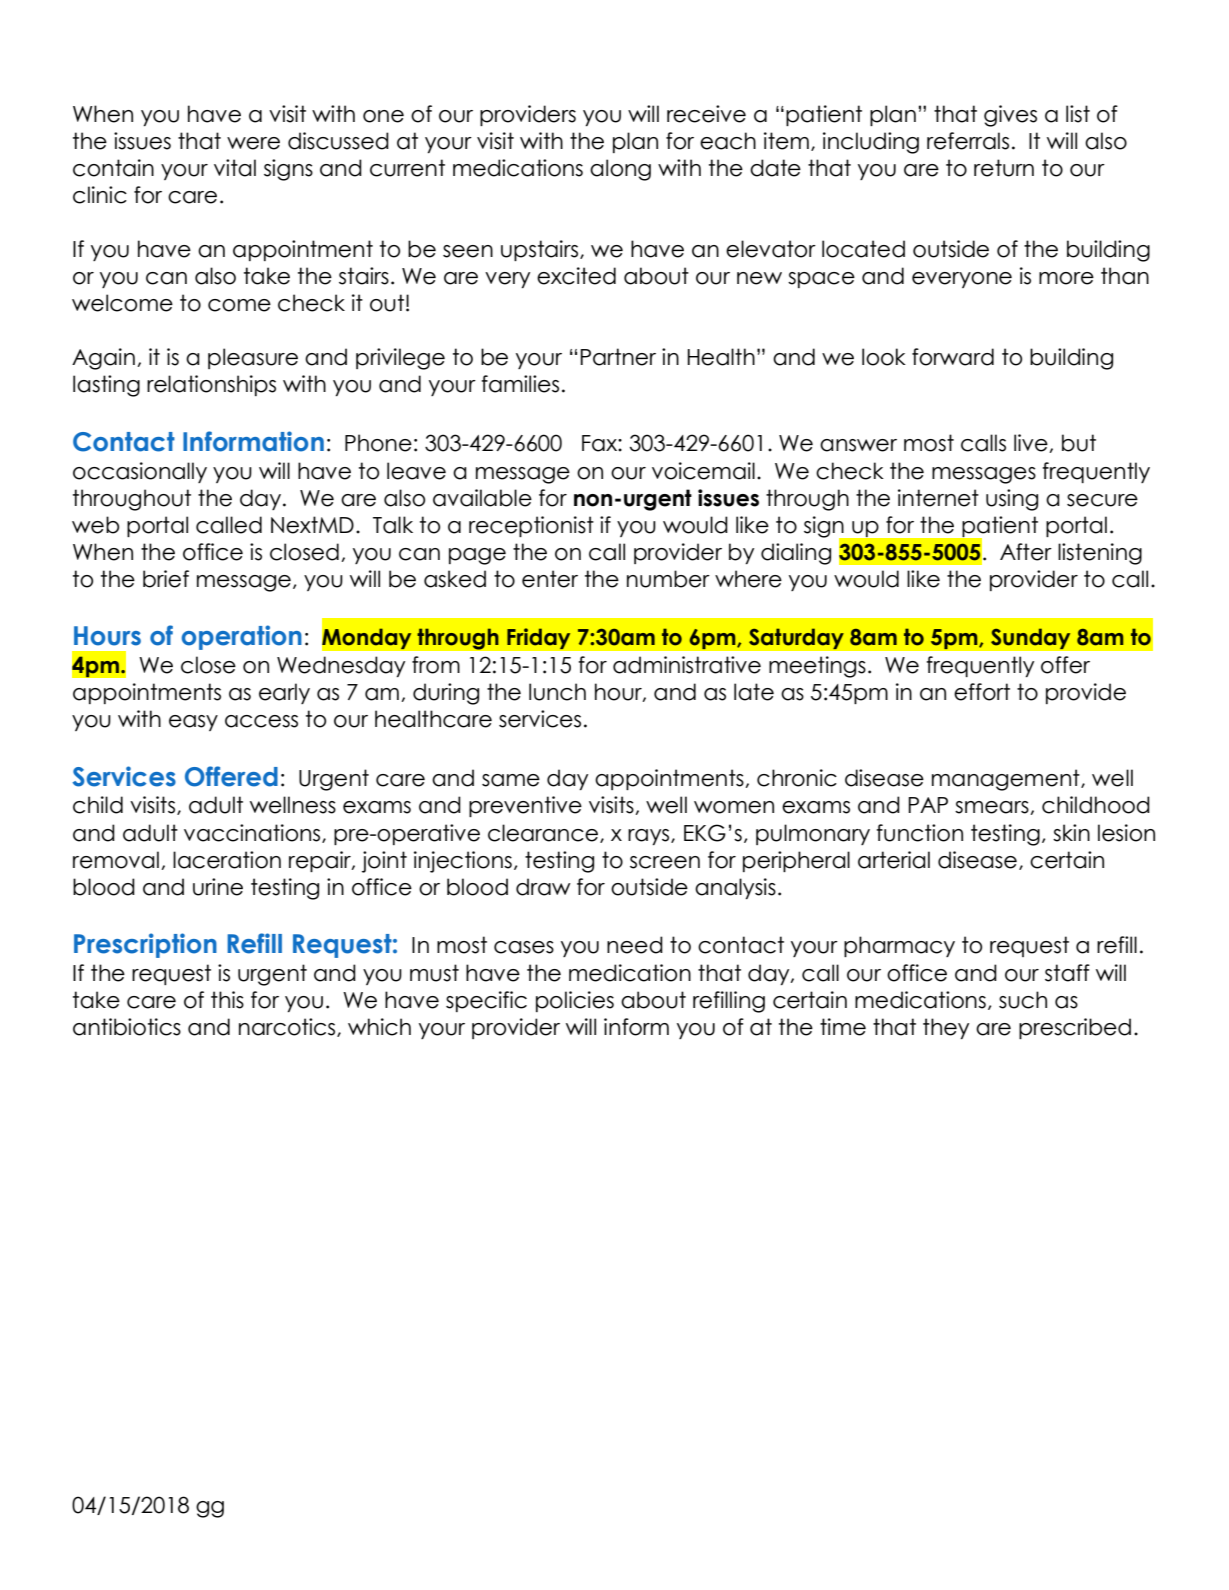 The height and width of the screenshot is (1590, 1229). Describe the element at coordinates (620, 170) in the screenshot. I see `along` at that location.
